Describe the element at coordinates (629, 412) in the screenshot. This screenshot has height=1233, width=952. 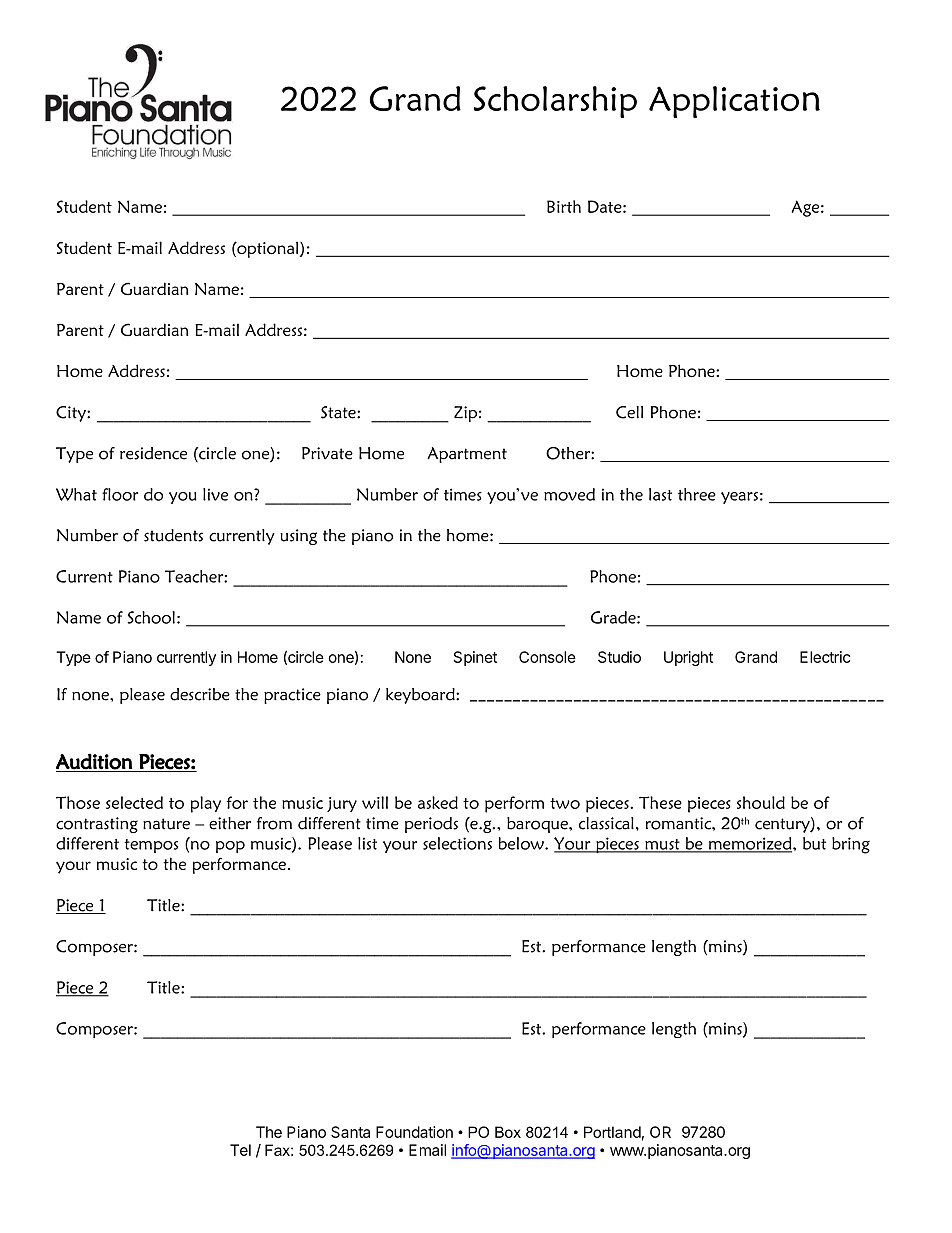
I see `Cell` at that location.
